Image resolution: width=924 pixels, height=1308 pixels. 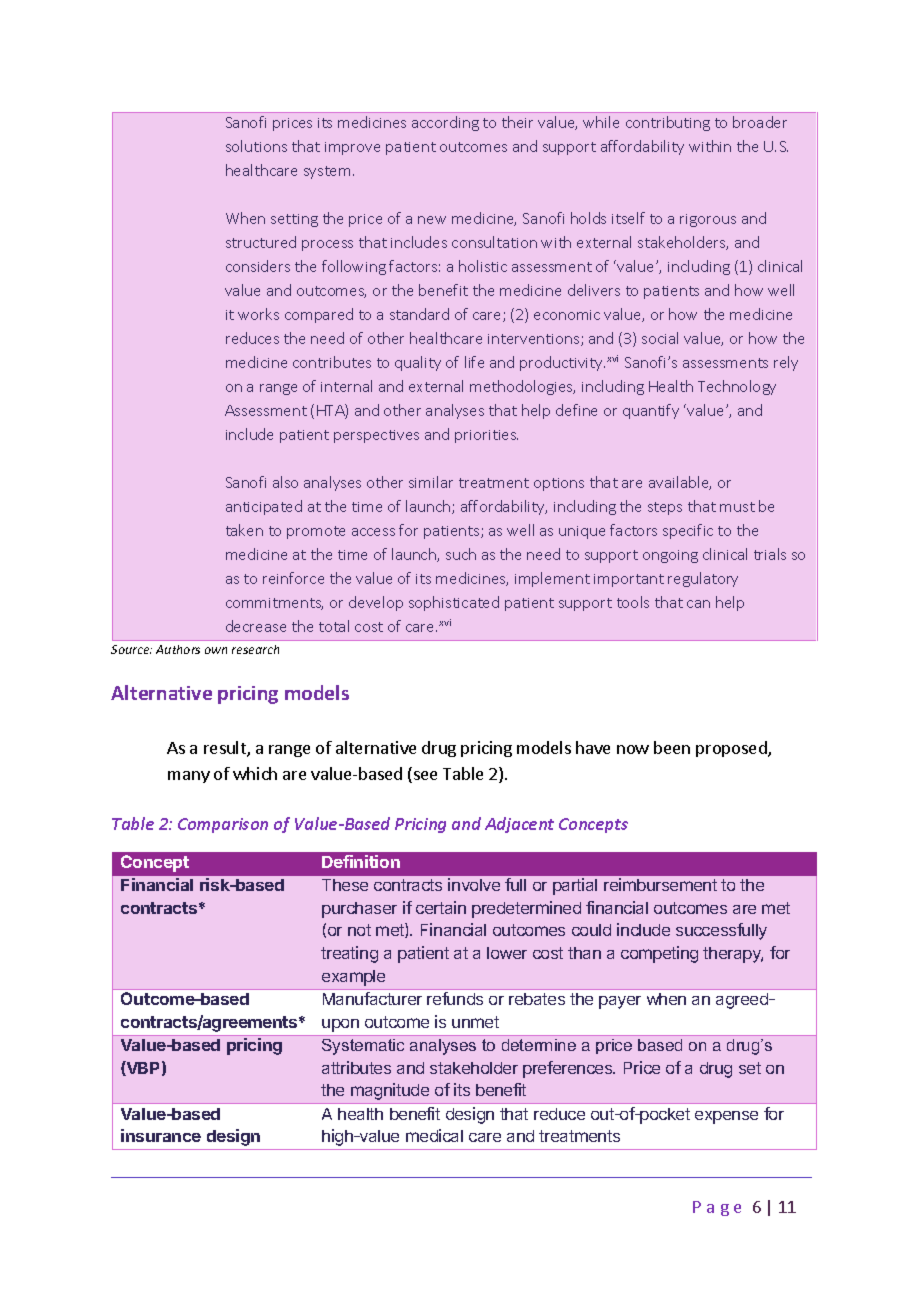 What do you see at coordinates (732, 749) in the document?
I see `proposed` at bounding box center [732, 749].
